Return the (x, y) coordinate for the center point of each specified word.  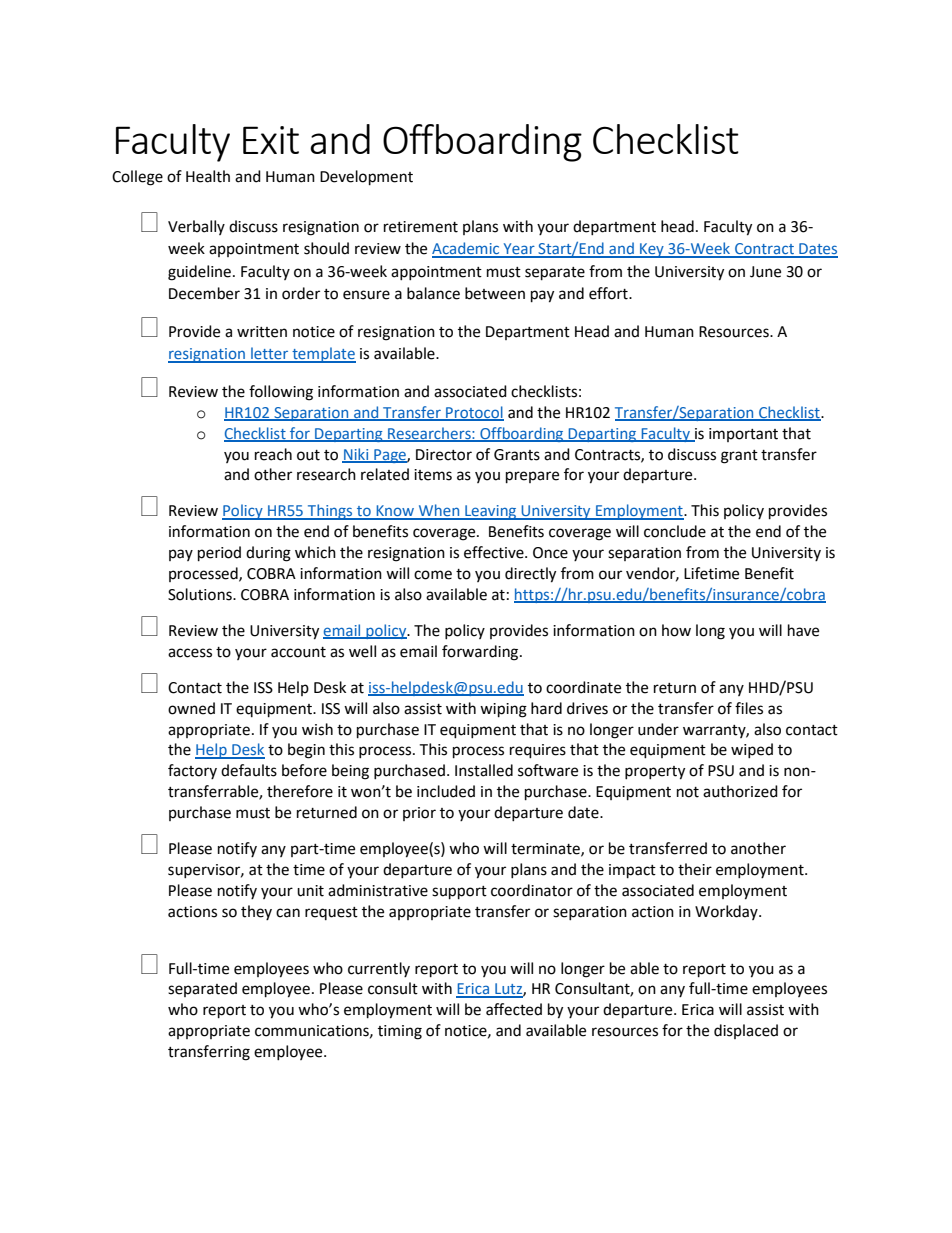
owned (191, 708)
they (256, 912)
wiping (503, 710)
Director (444, 455)
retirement (421, 227)
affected (514, 1009)
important (743, 435)
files (749, 708)
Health (208, 176)
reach (273, 454)
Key (652, 250)
